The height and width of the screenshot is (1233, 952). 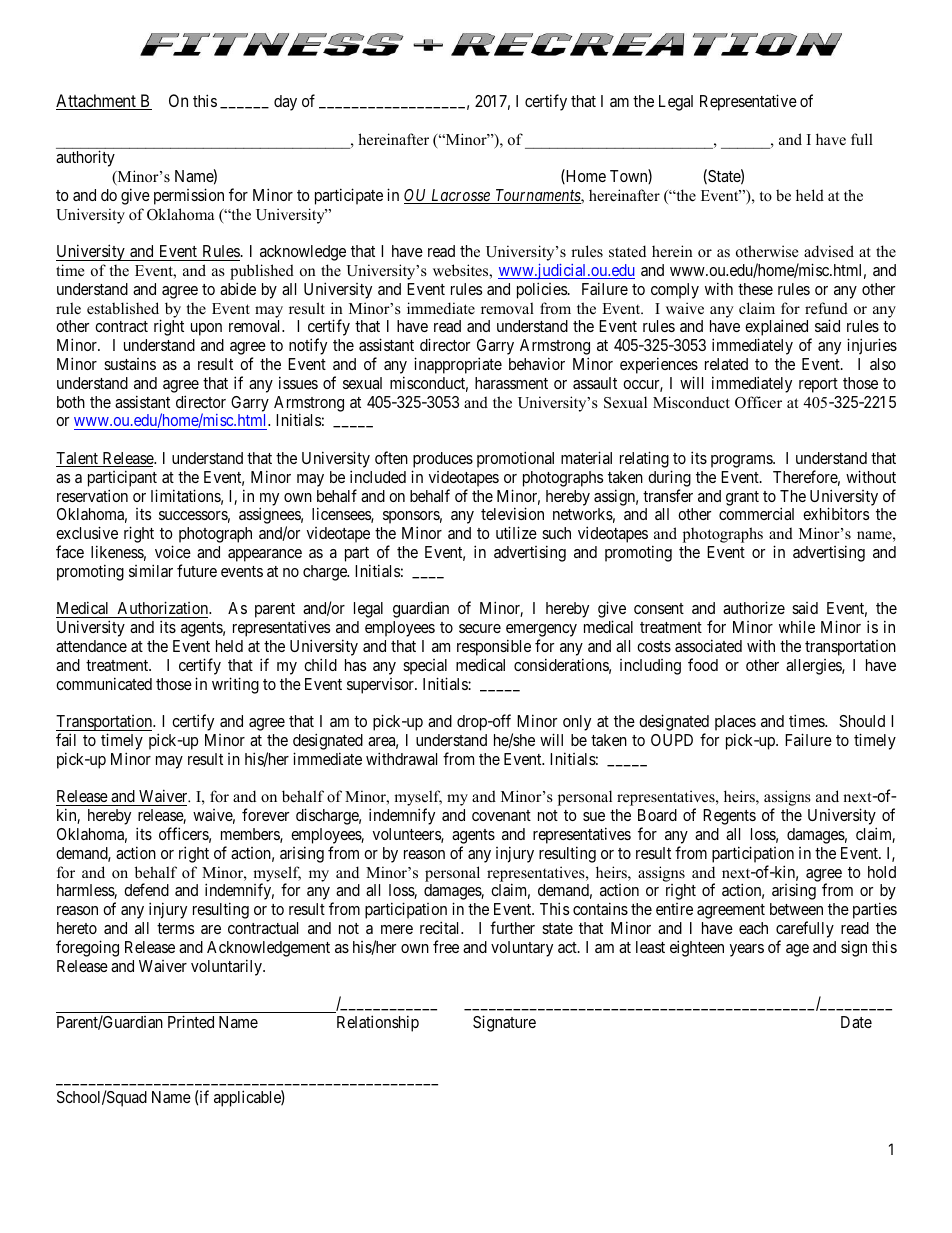 What do you see at coordinates (446, 946) in the screenshot?
I see `free` at bounding box center [446, 946].
